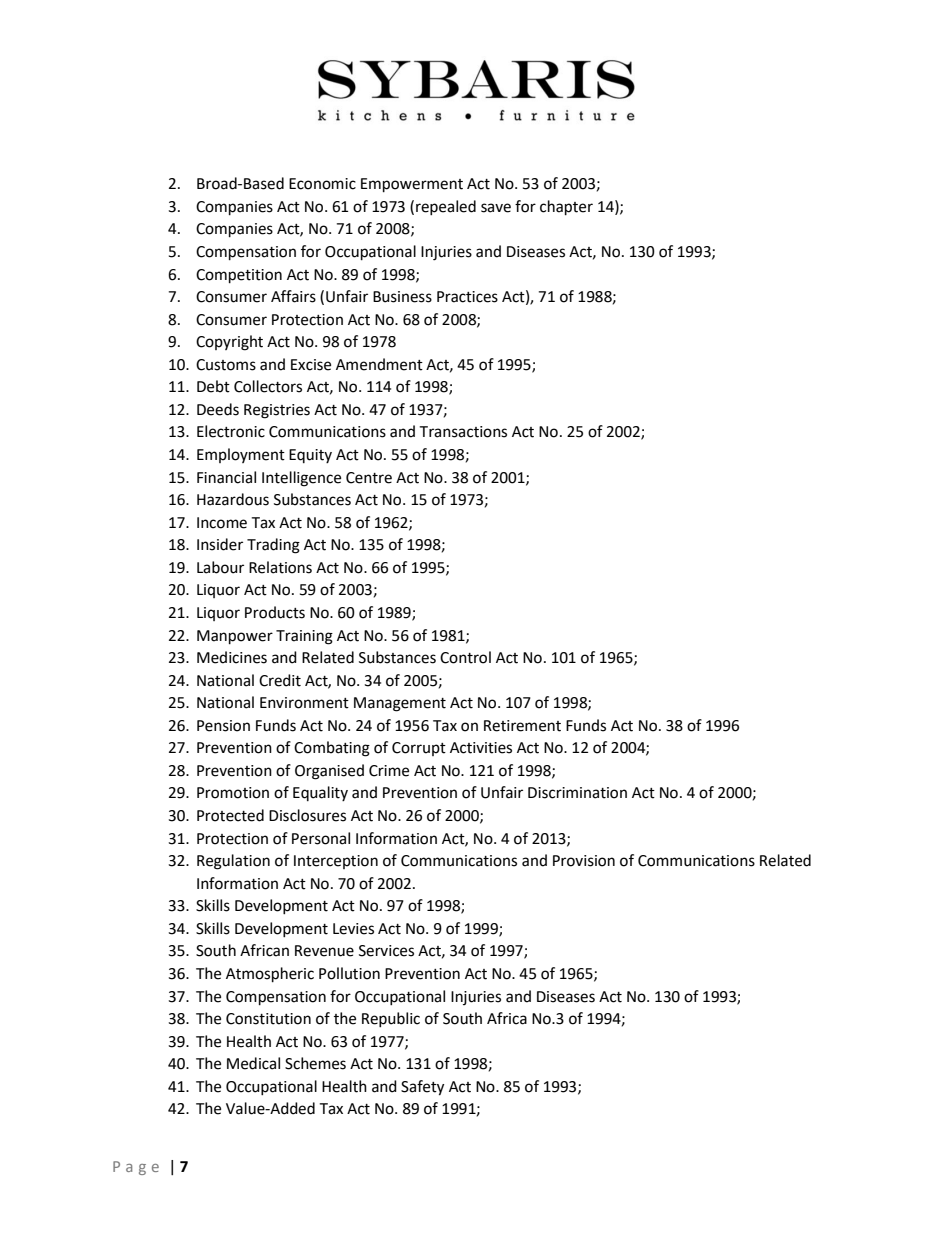  What do you see at coordinates (412, 185) in the screenshot?
I see `Empowerment` at bounding box center [412, 185].
